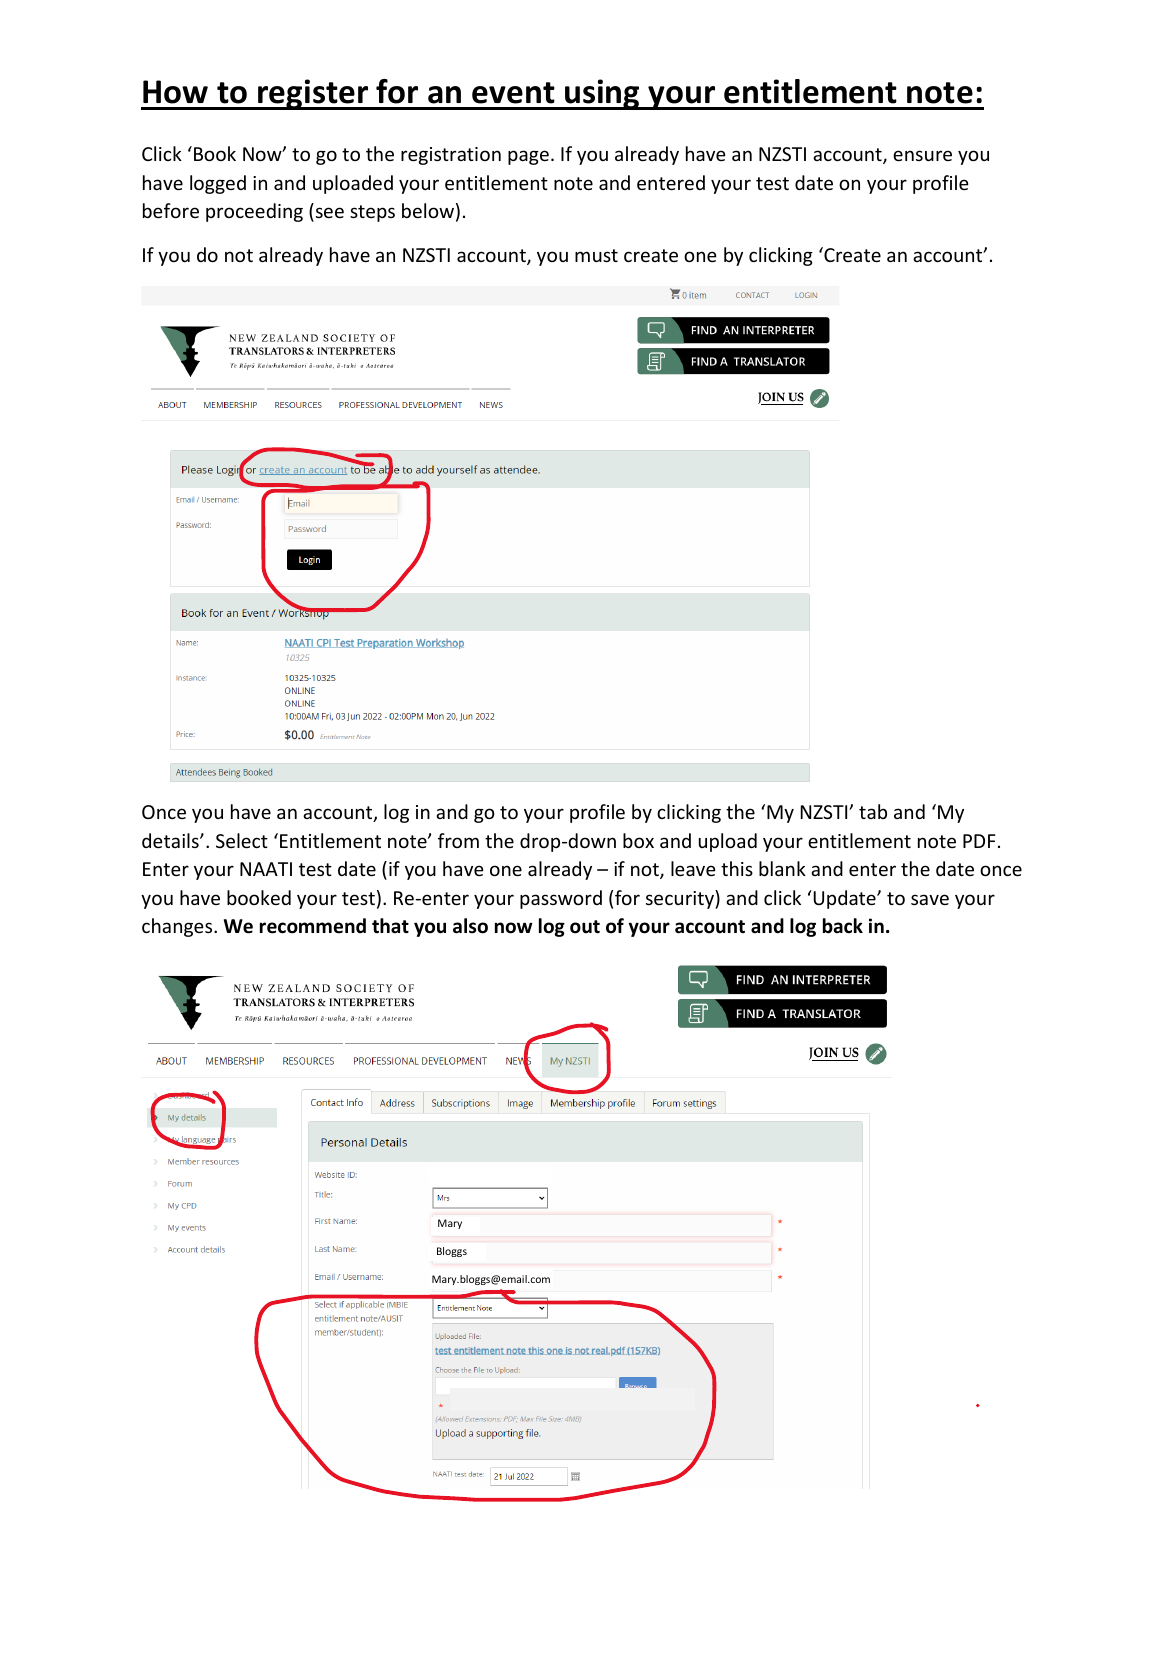  What do you see at coordinates (313, 94) in the screenshot?
I see `register` at bounding box center [313, 94].
